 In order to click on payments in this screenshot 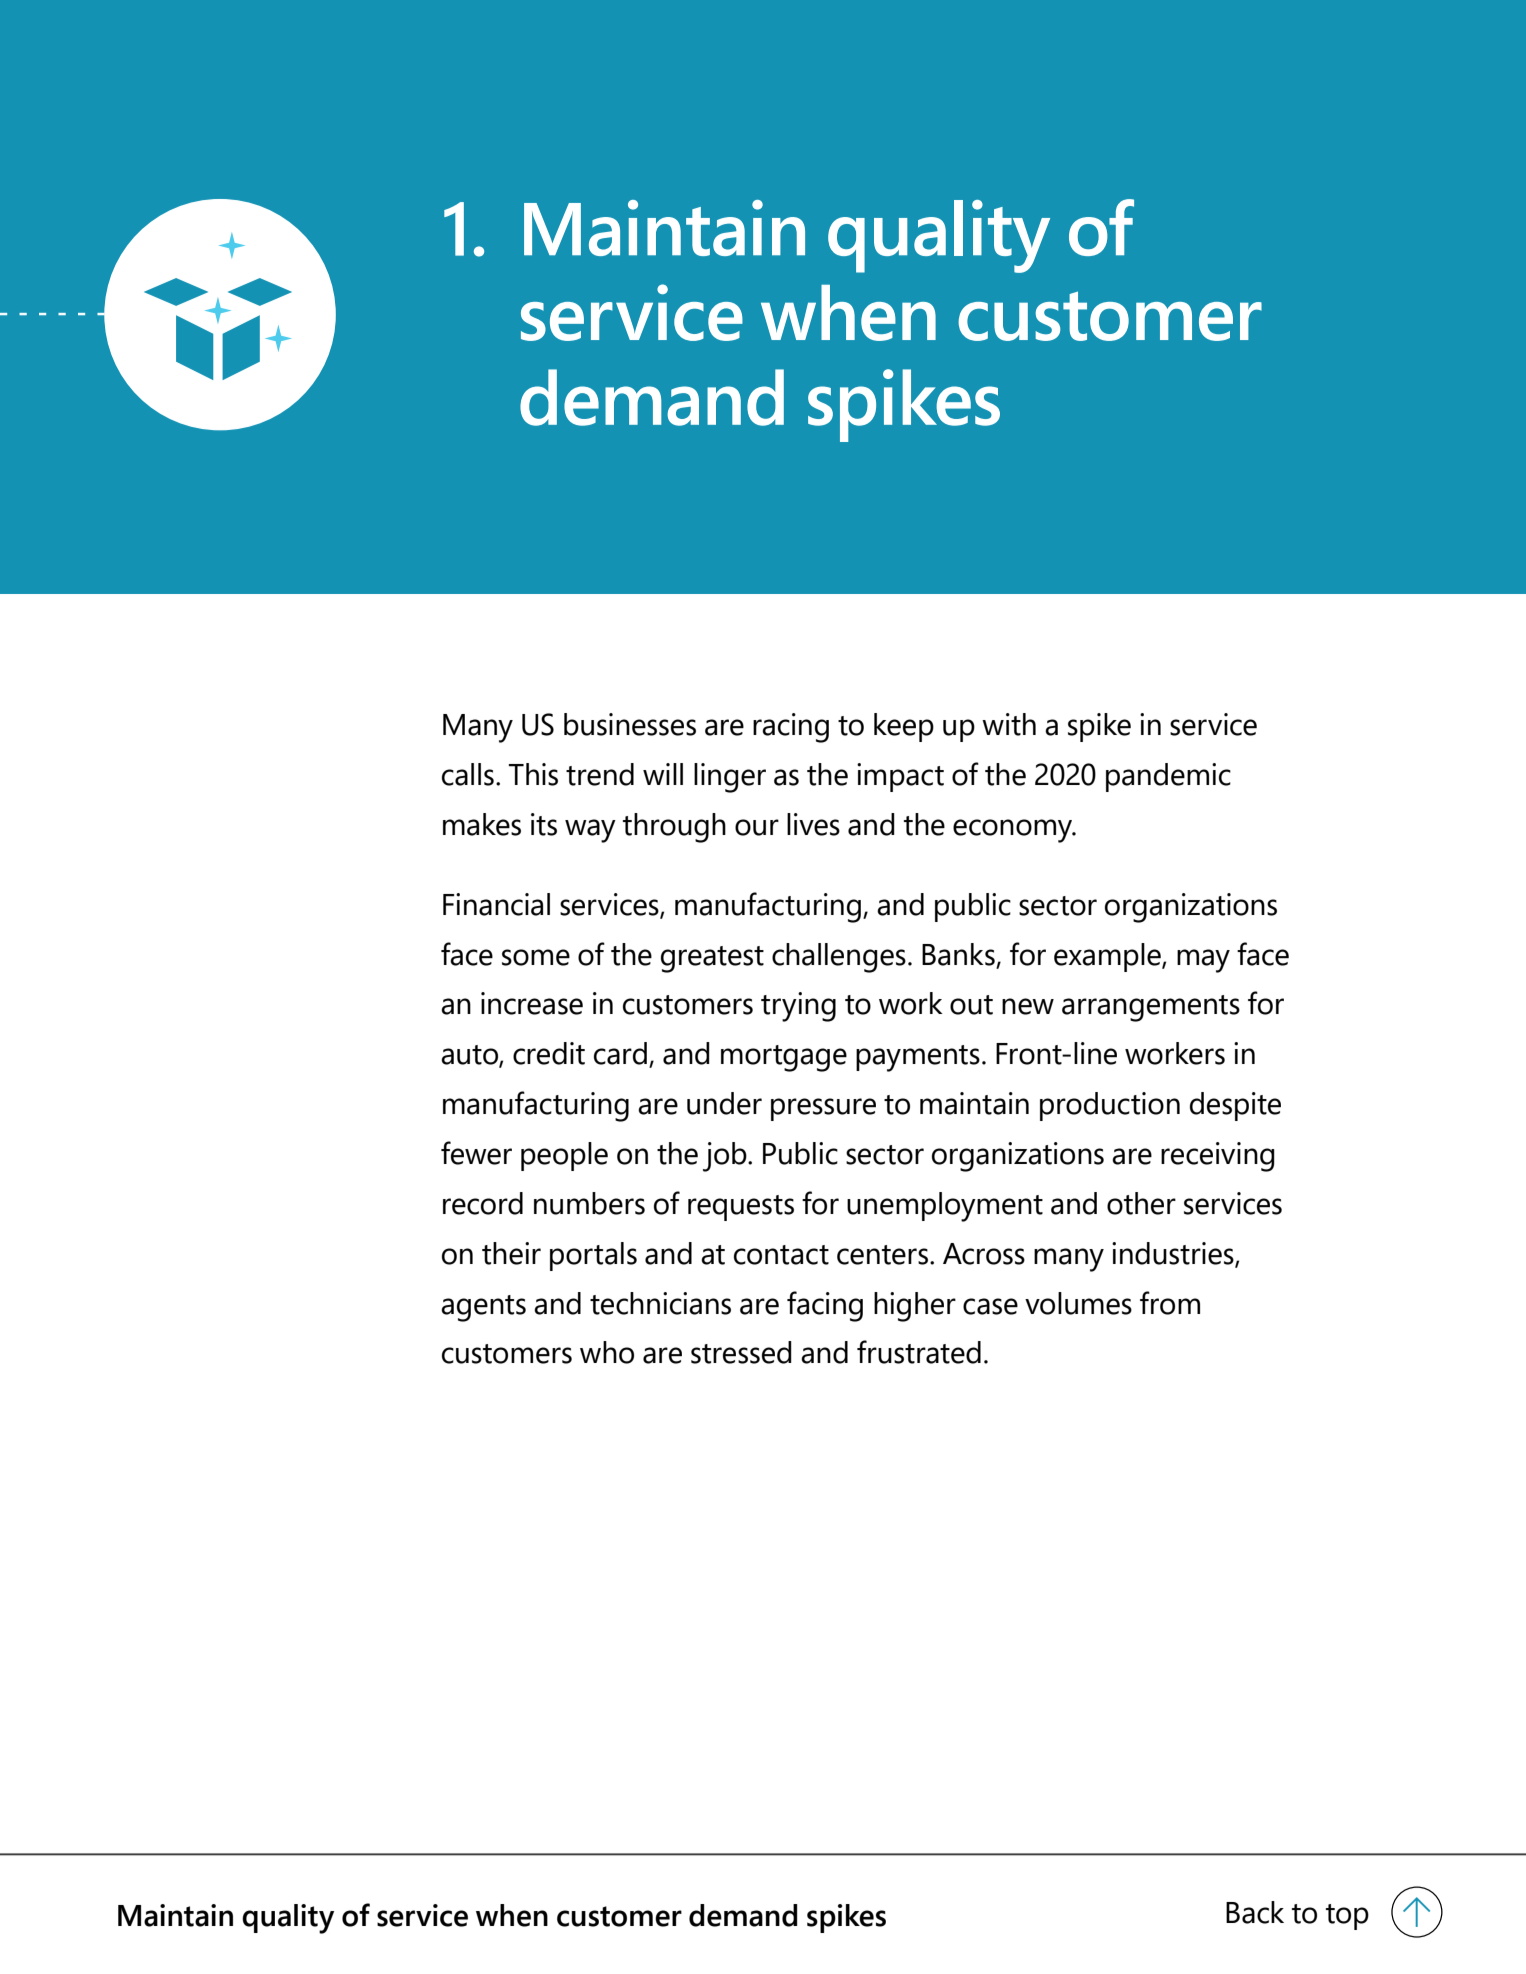, I will do `click(918, 1058)`.
